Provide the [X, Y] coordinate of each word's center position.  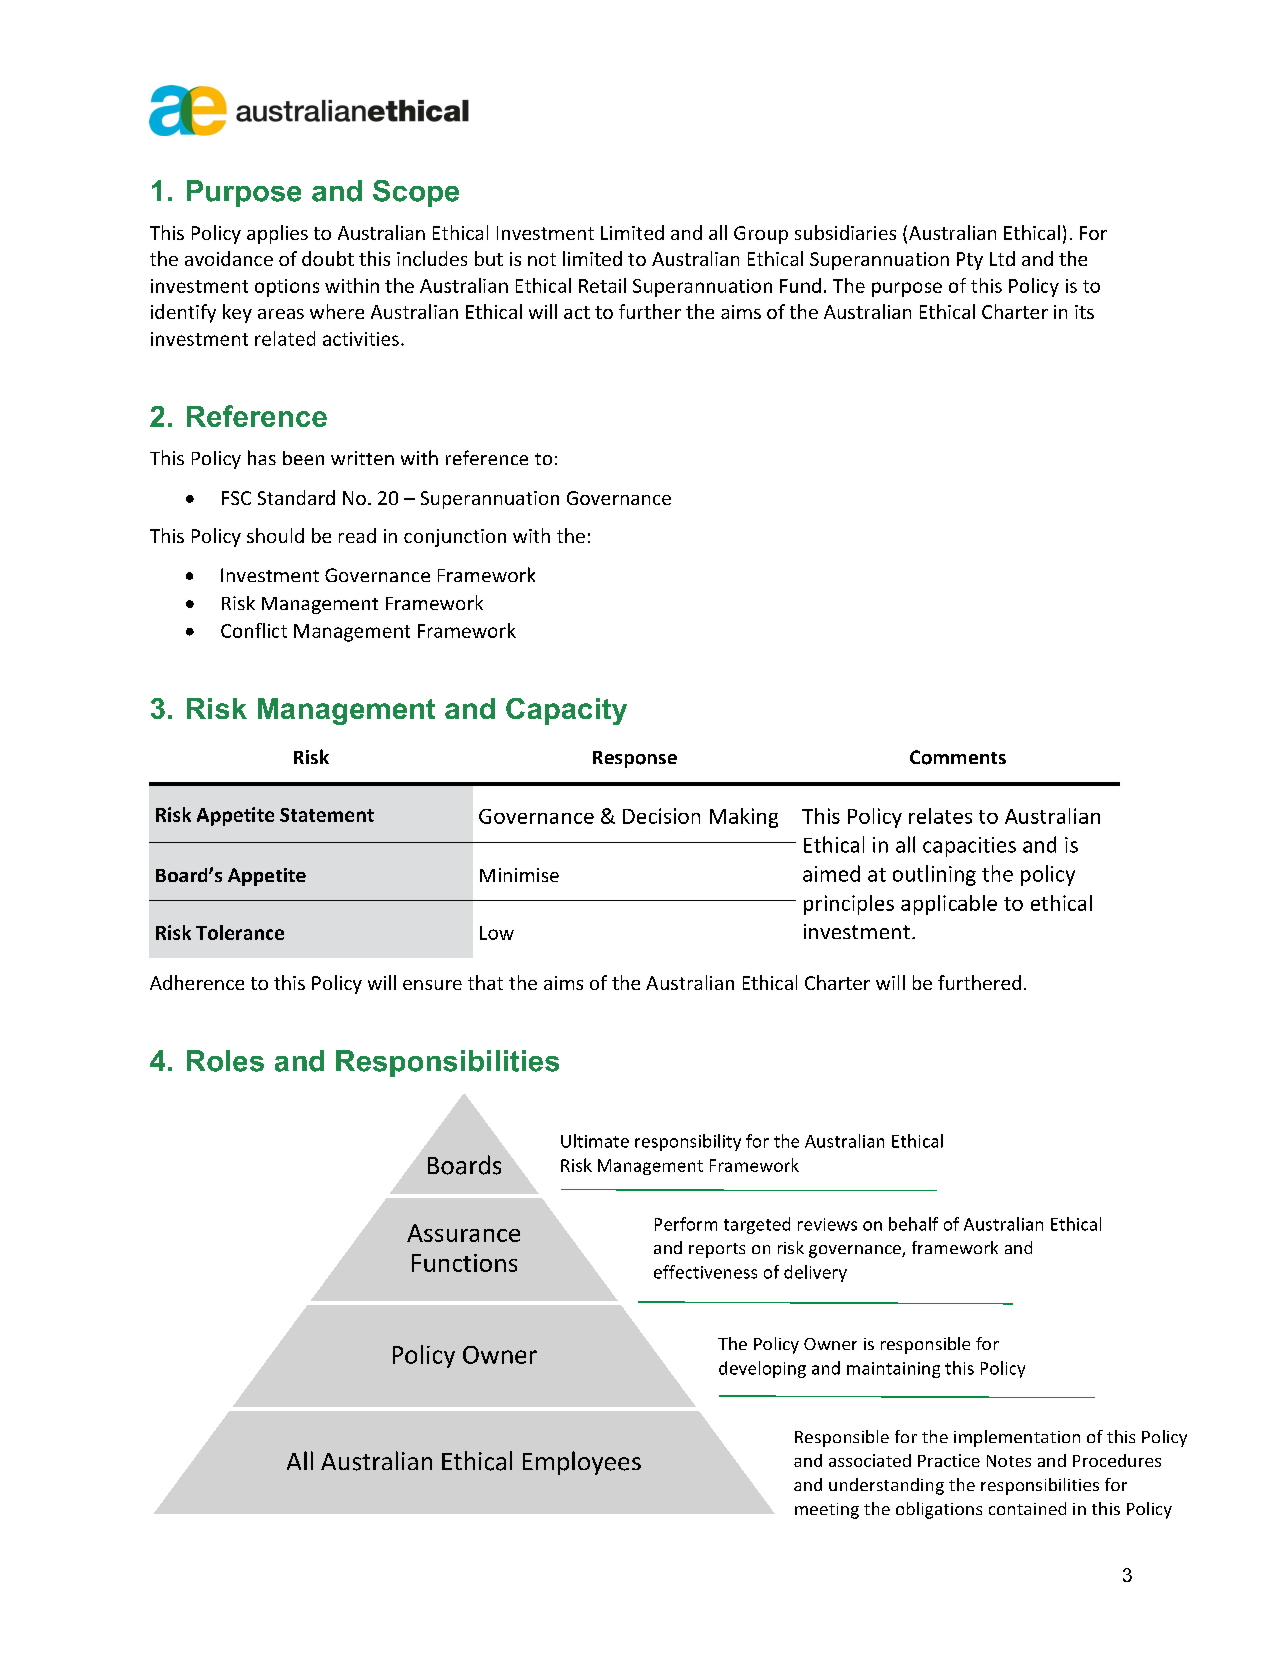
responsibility [688, 1142]
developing [762, 1369]
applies [277, 234]
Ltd [1002, 258]
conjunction [455, 538]
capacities [969, 847]
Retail [602, 285]
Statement [327, 815]
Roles [225, 1061]
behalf [913, 1224]
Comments [958, 757]
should [275, 535]
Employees [582, 1463]
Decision [661, 816]
